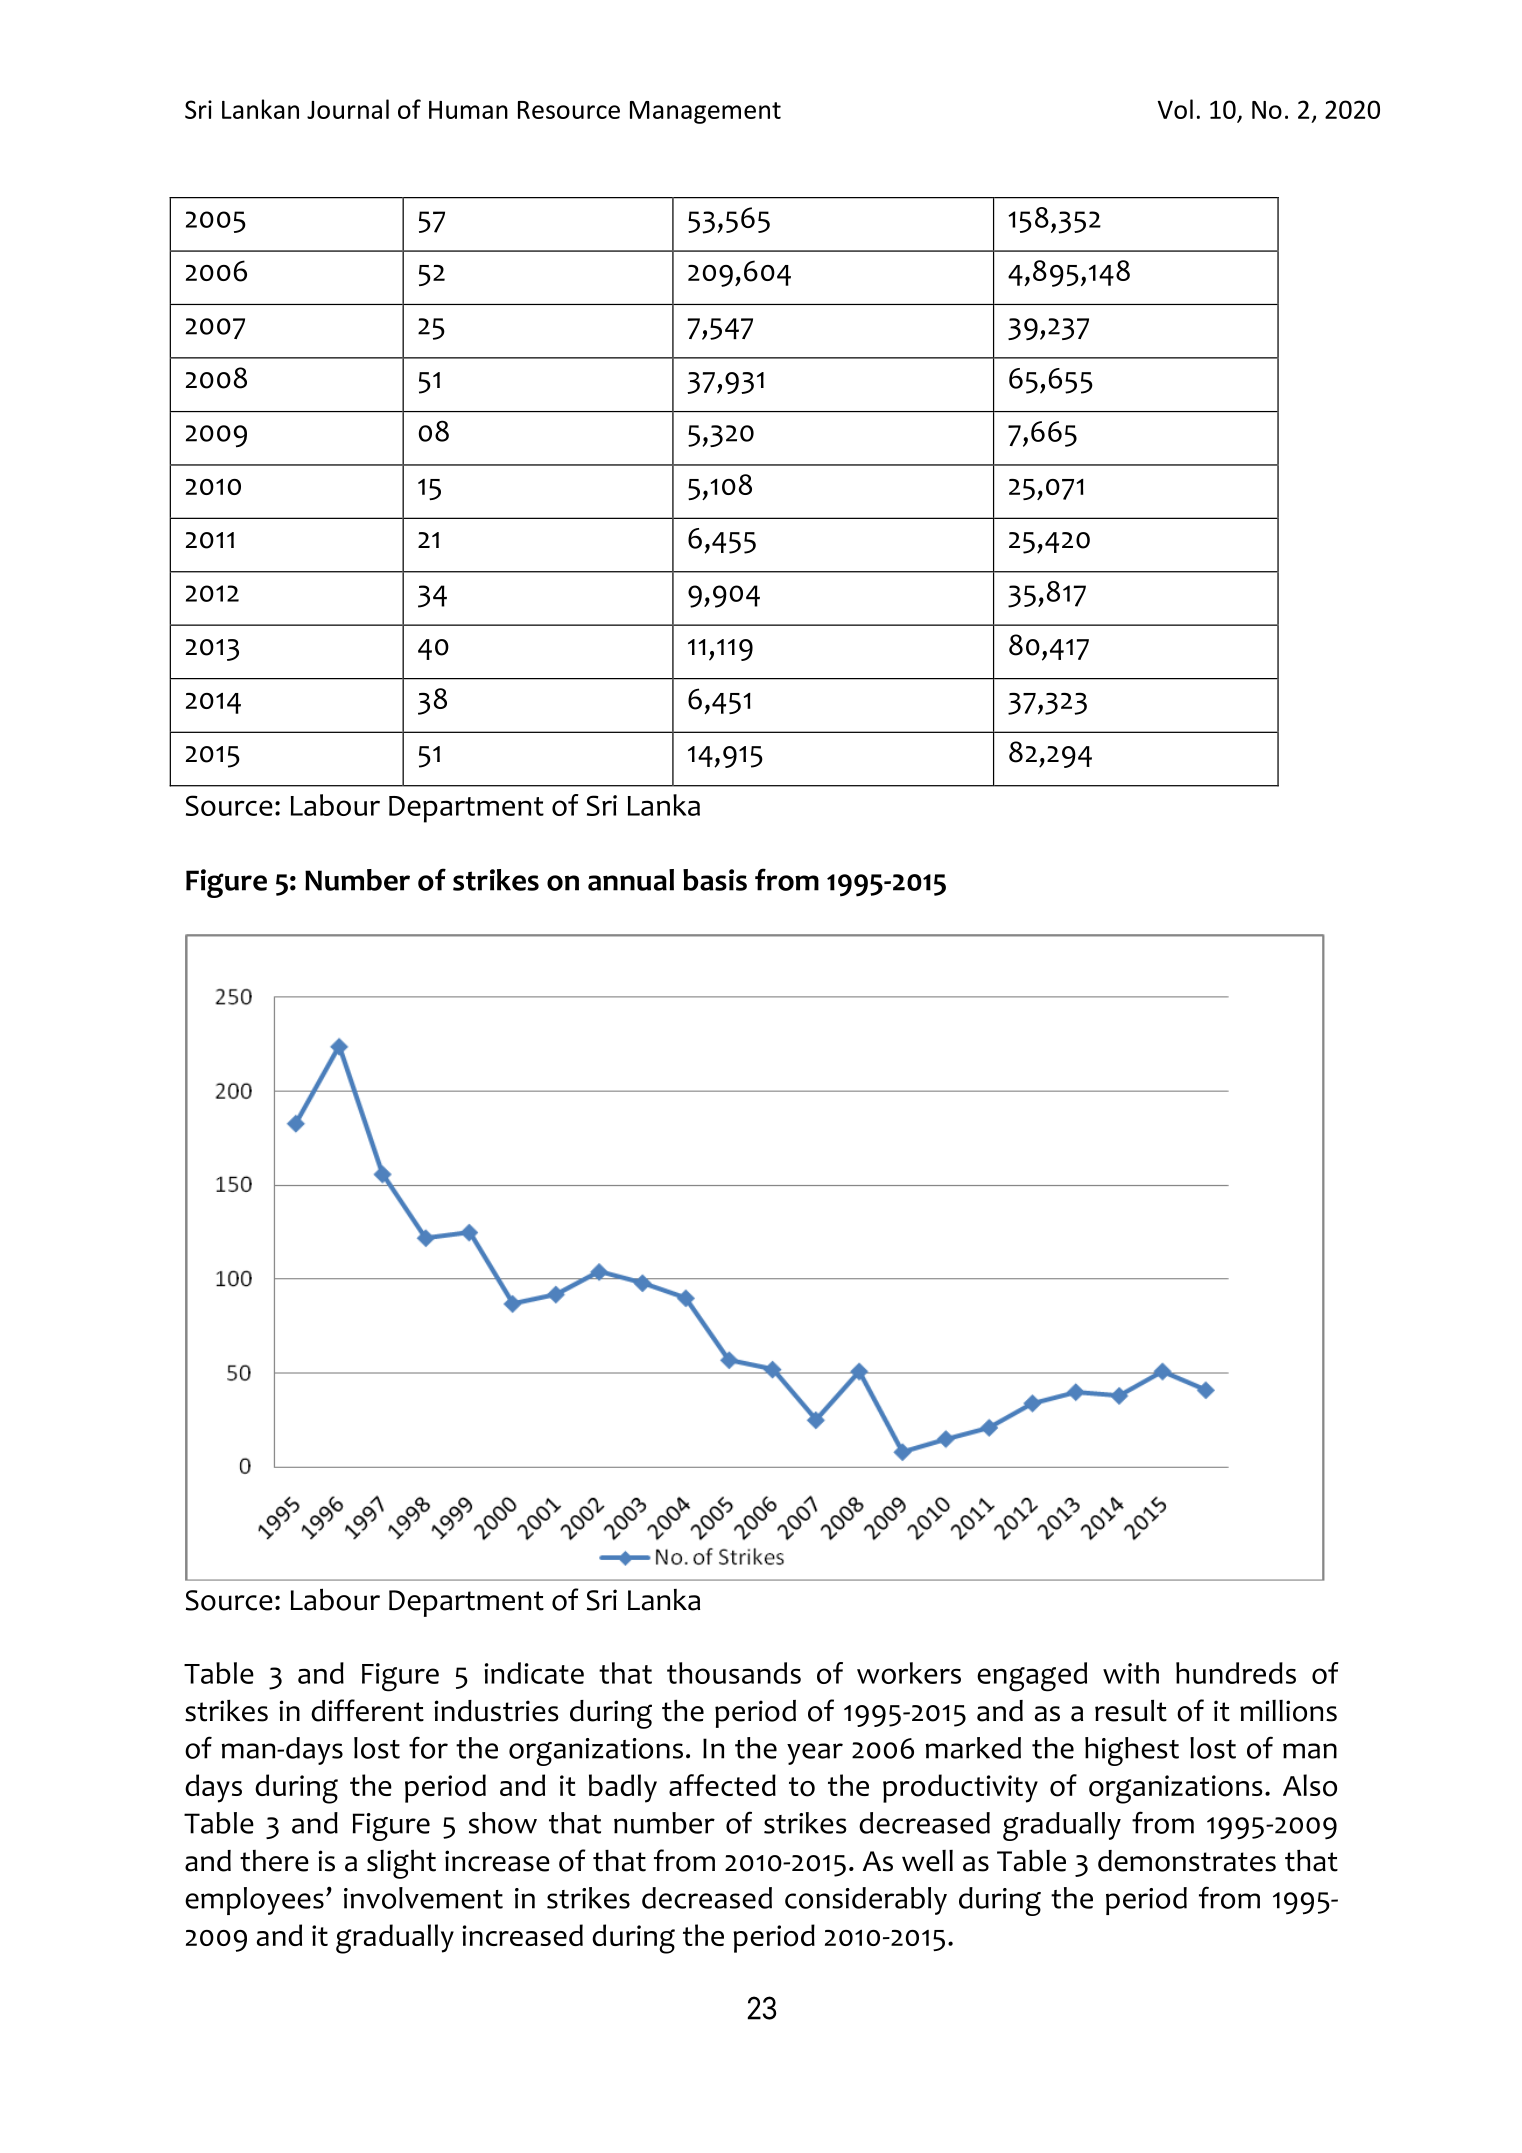 The height and width of the screenshot is (2153, 1522). I want to click on different, so click(367, 1710).
